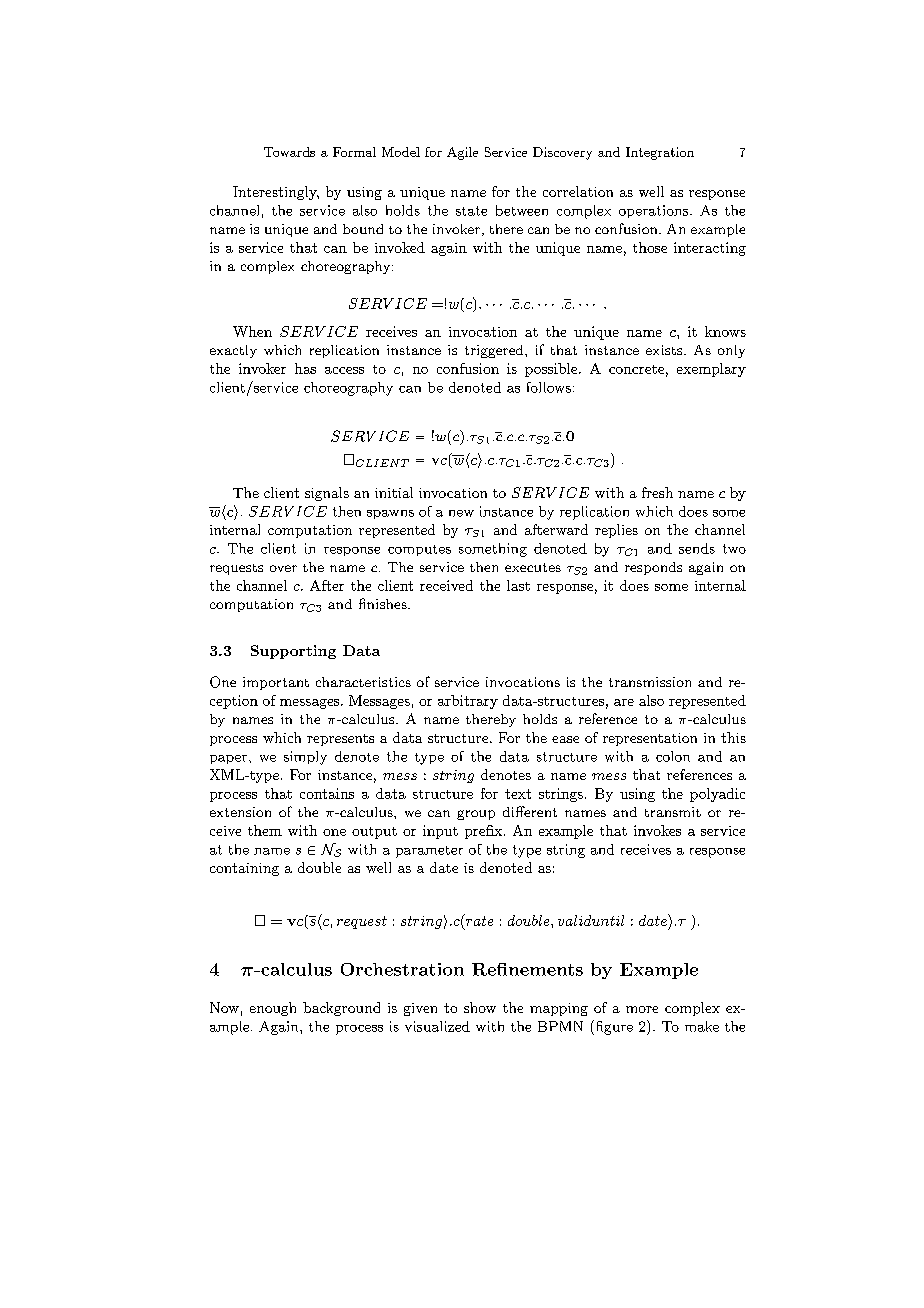 This screenshot has height=1308, width=924. Describe the element at coordinates (462, 153) in the screenshot. I see `Agile` at that location.
